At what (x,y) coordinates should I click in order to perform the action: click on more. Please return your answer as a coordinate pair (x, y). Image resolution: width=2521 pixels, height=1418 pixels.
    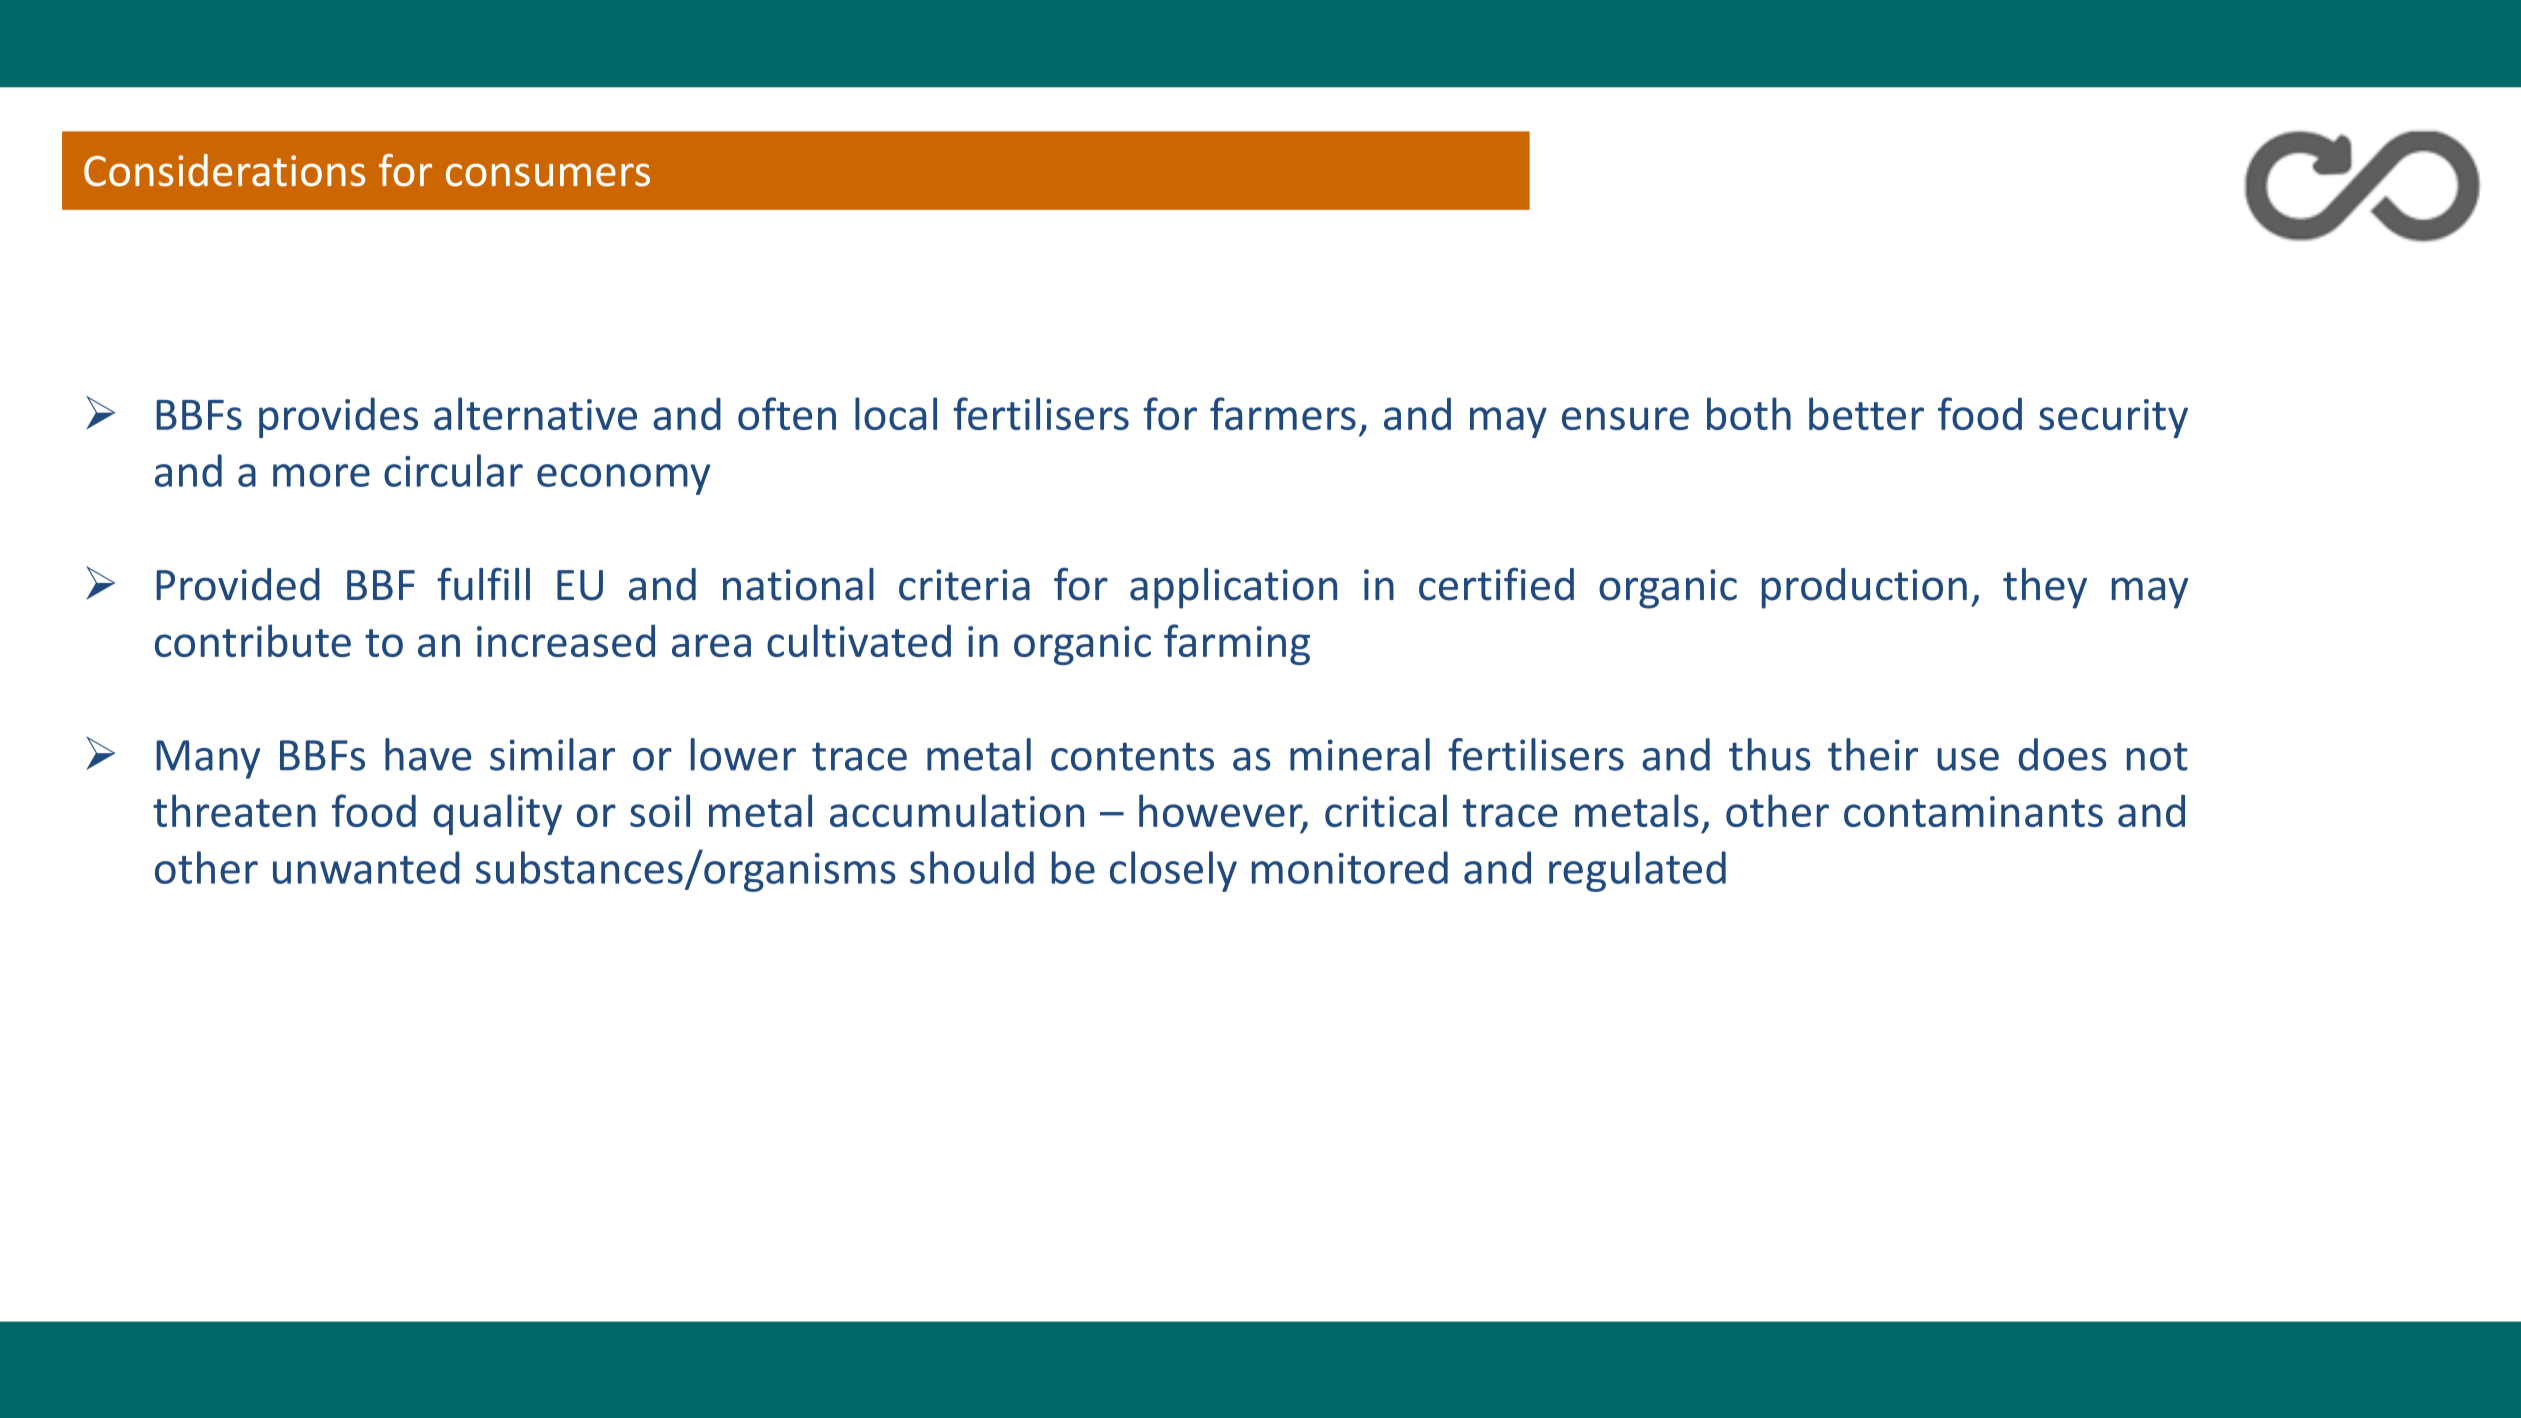
    Looking at the image, I should click on (321, 475).
